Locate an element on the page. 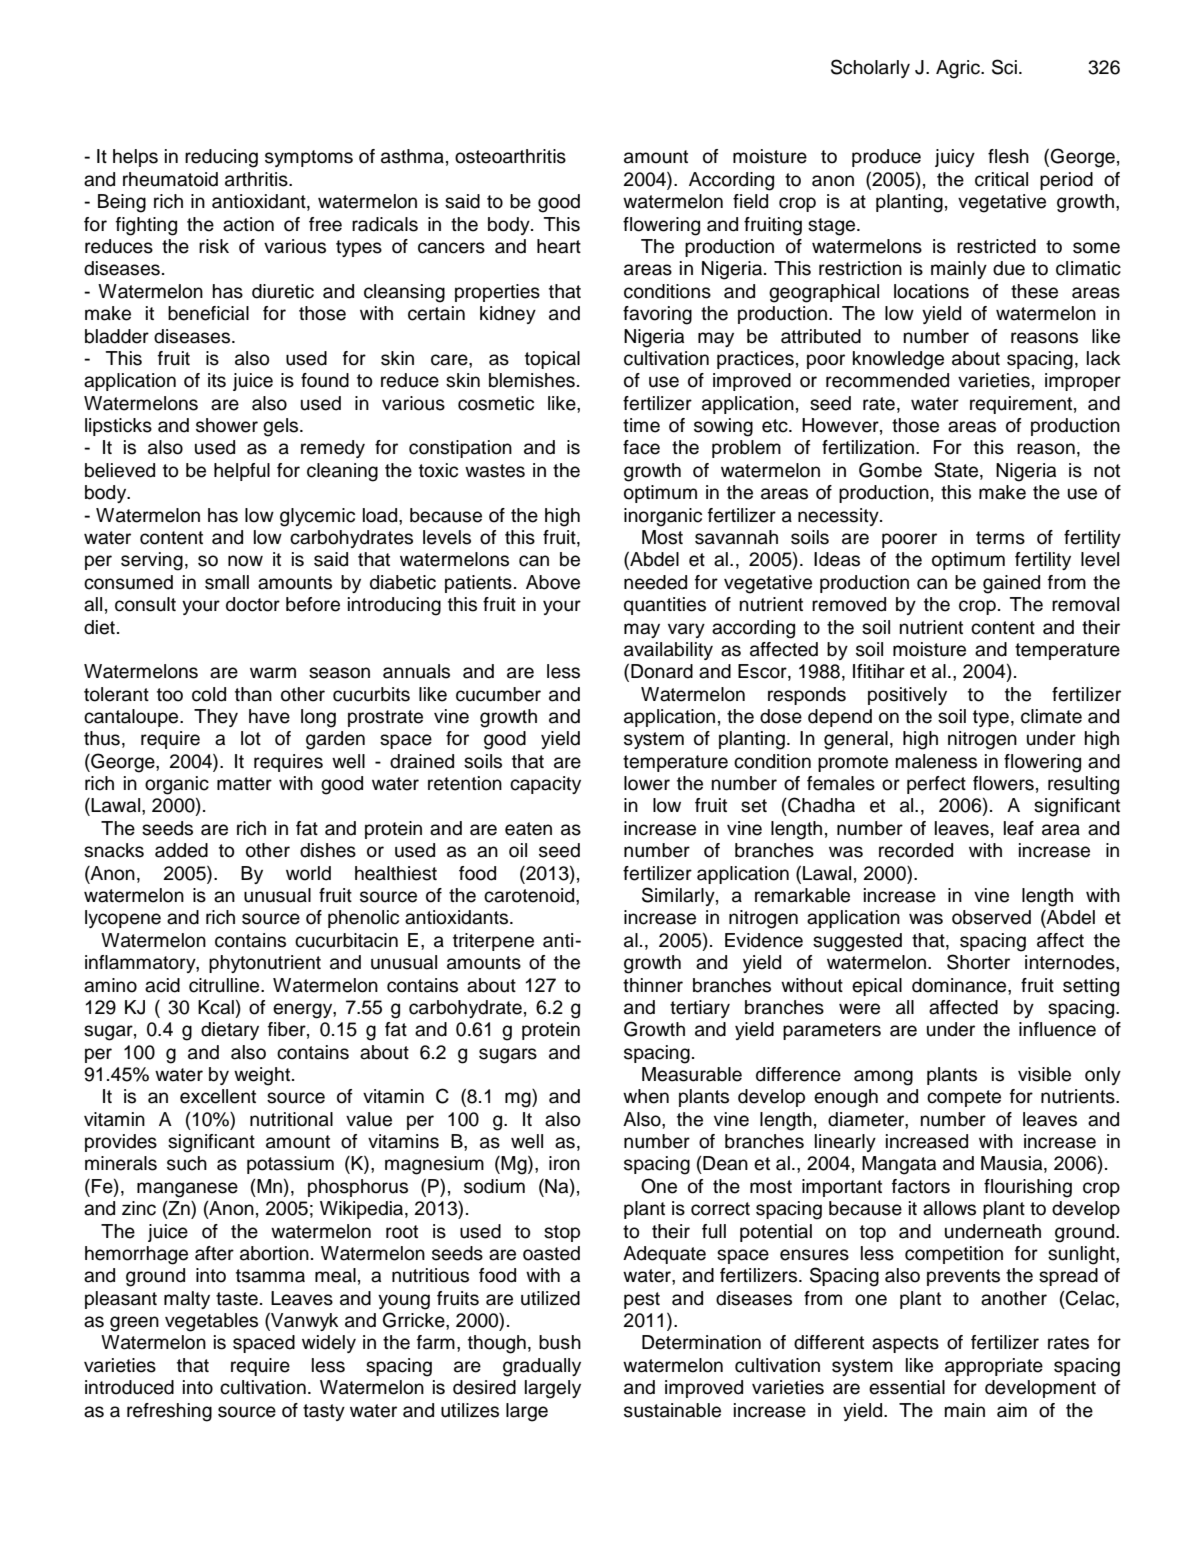 This page has width=1191, height=1541. citrulline is located at coordinates (225, 985).
